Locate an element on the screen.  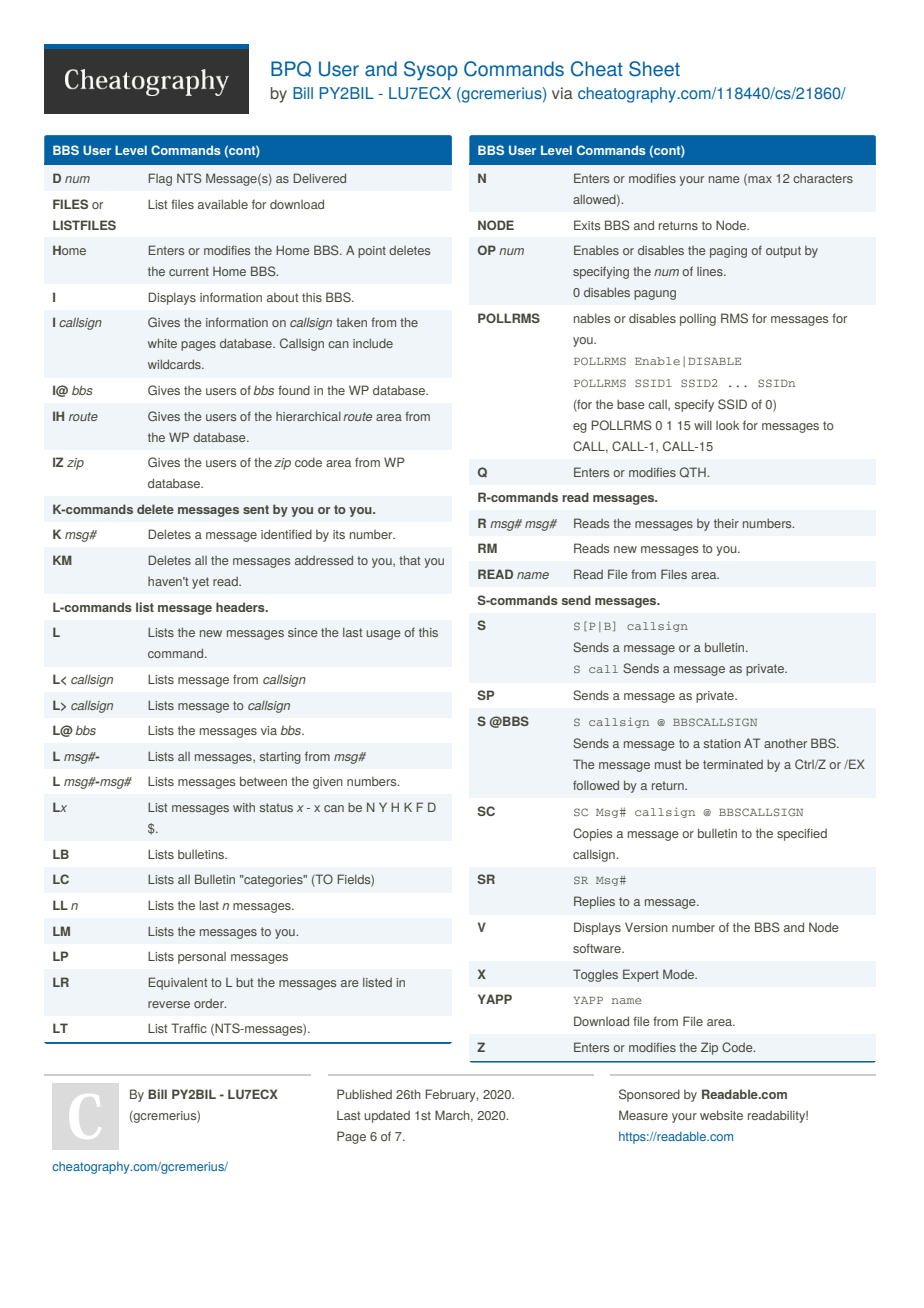
website is located at coordinates (721, 1115).
